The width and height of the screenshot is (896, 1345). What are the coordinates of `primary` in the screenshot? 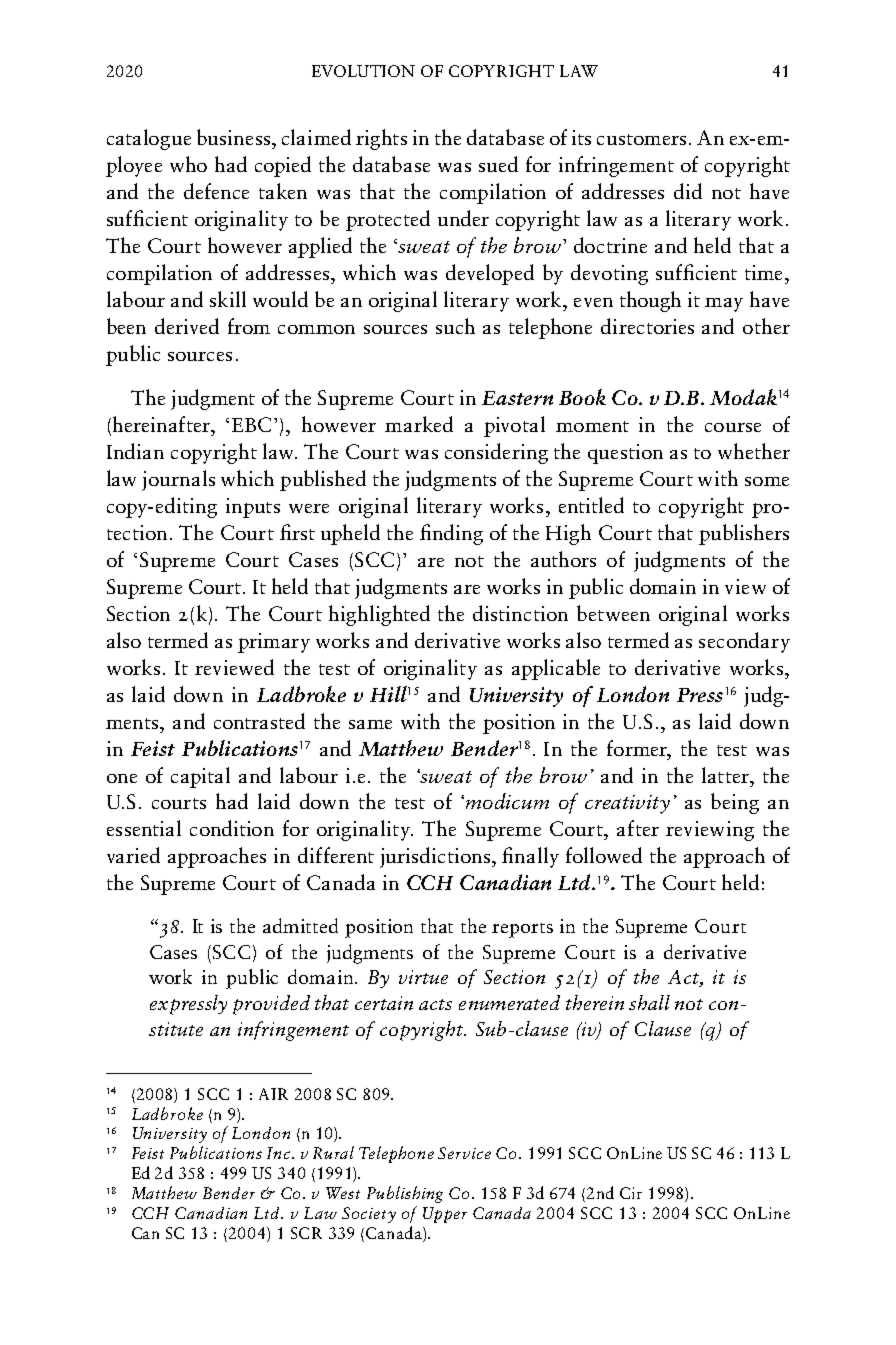 It's located at (274, 643).
